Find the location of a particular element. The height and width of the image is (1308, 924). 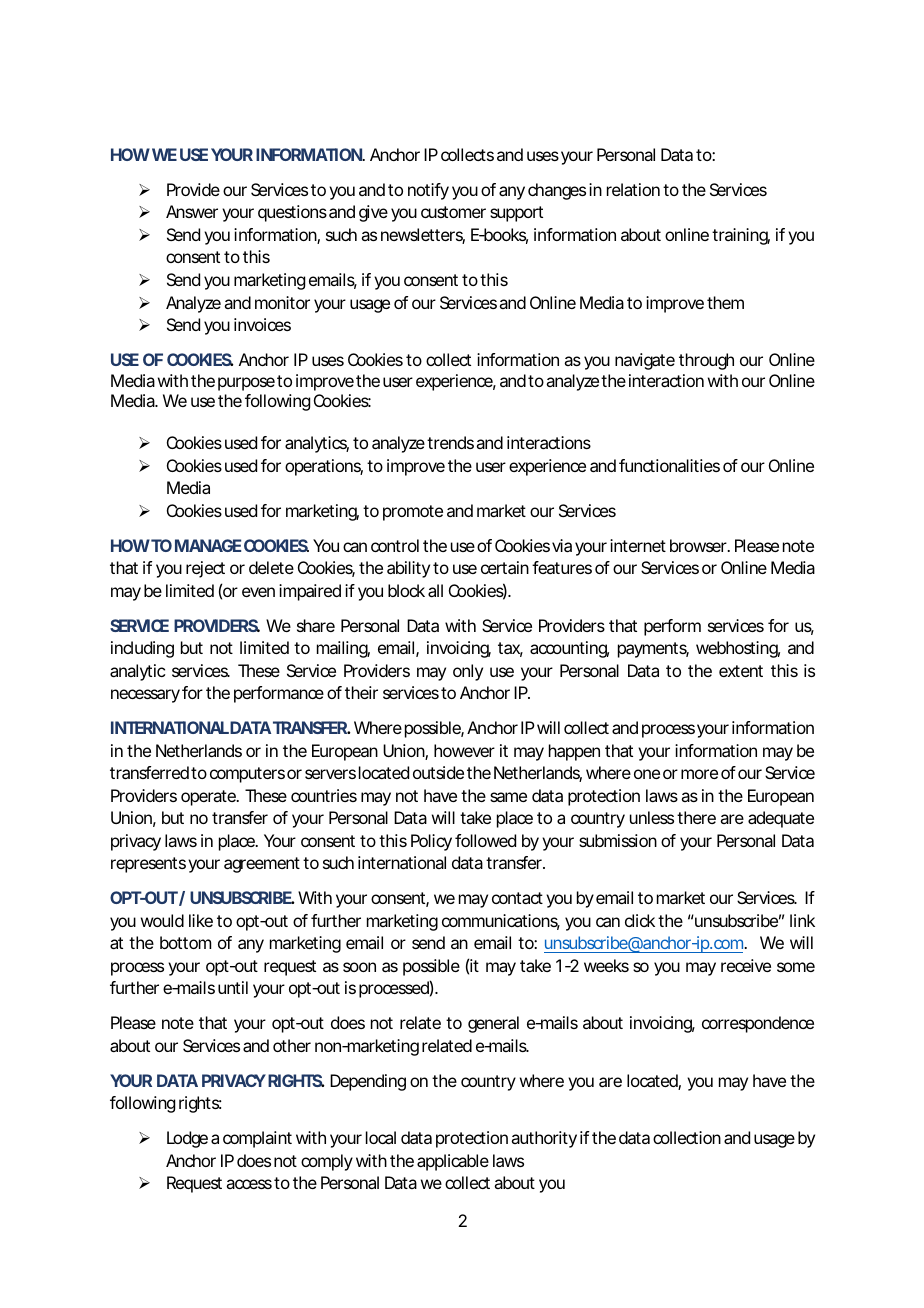

local is located at coordinates (381, 1137).
